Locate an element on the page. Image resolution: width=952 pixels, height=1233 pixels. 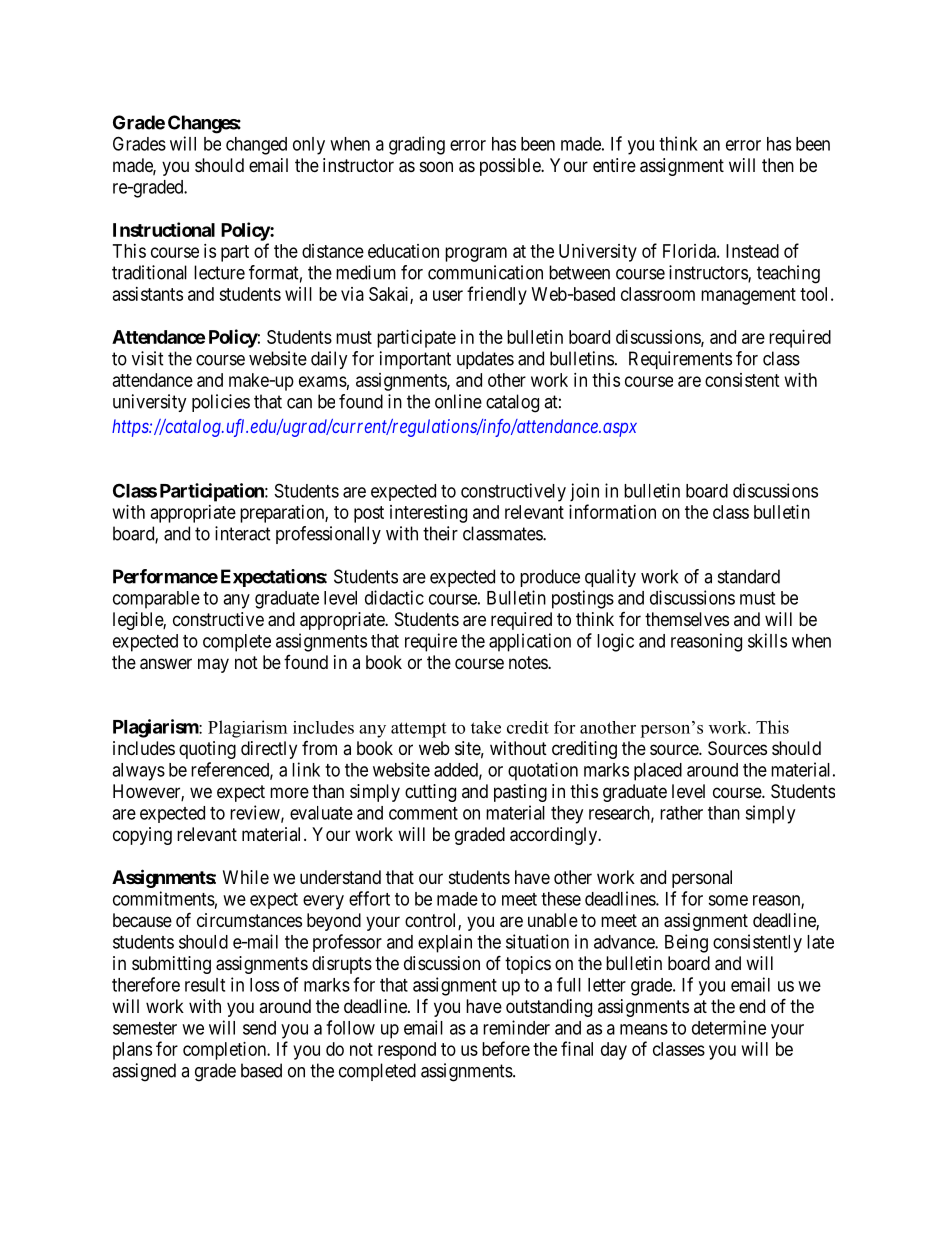
determine is located at coordinates (729, 1027).
